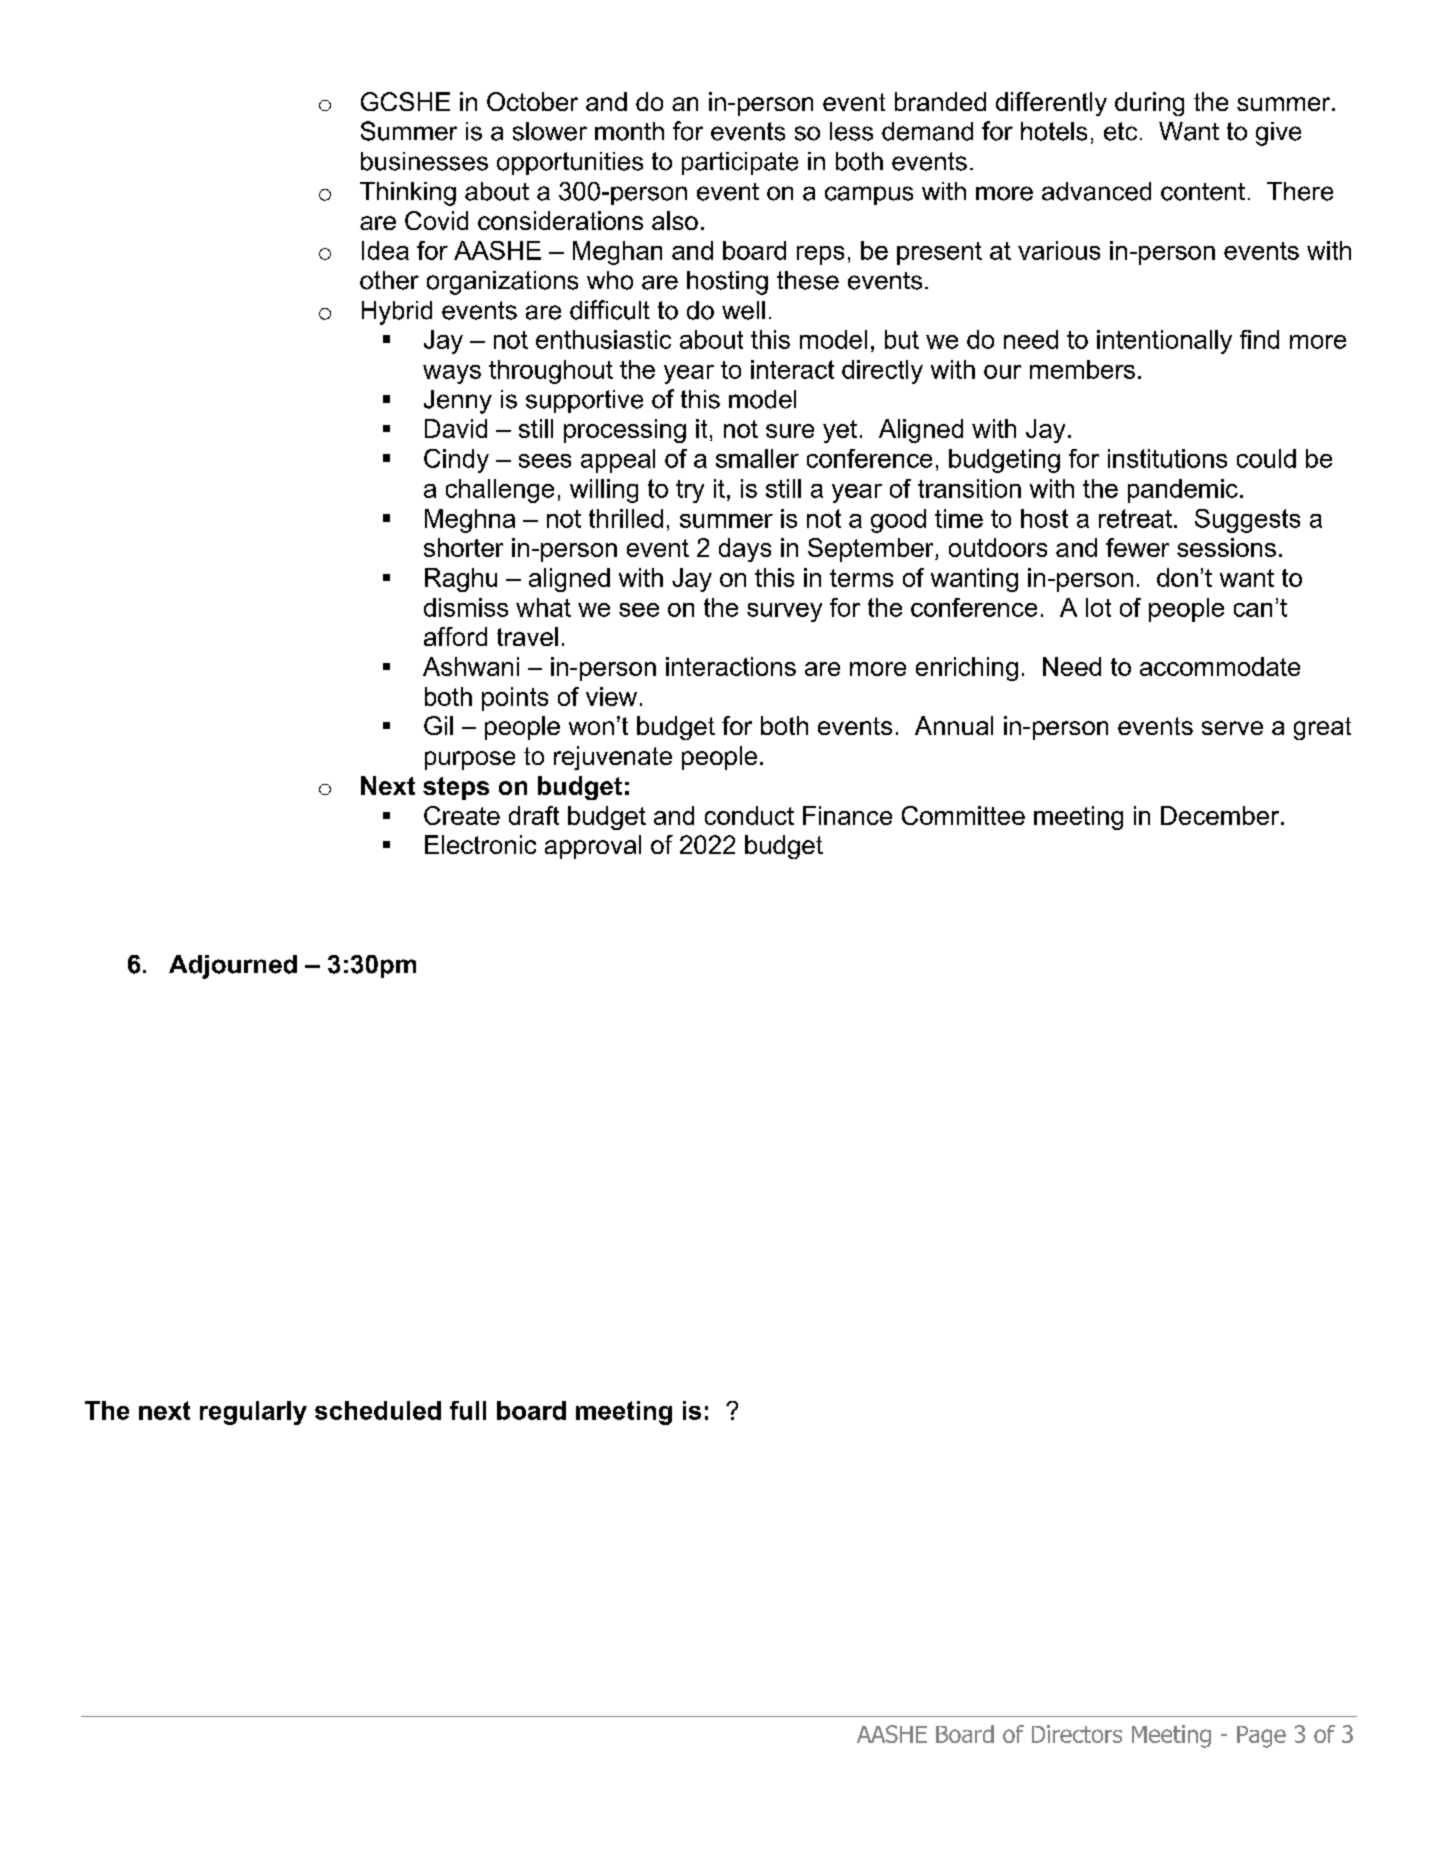  I want to click on survey, so click(784, 612).
